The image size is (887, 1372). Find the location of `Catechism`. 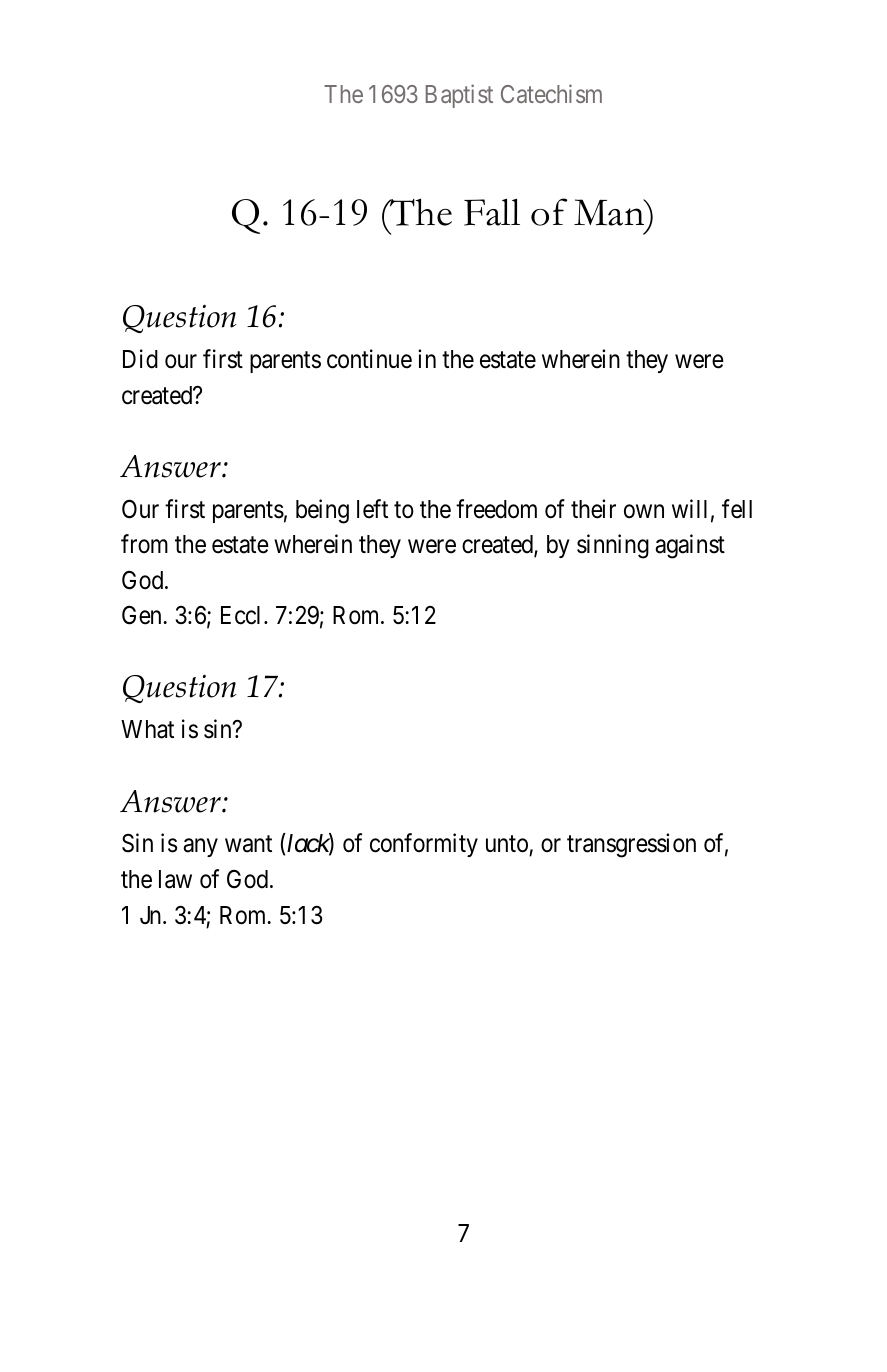

Catechism is located at coordinates (551, 93).
